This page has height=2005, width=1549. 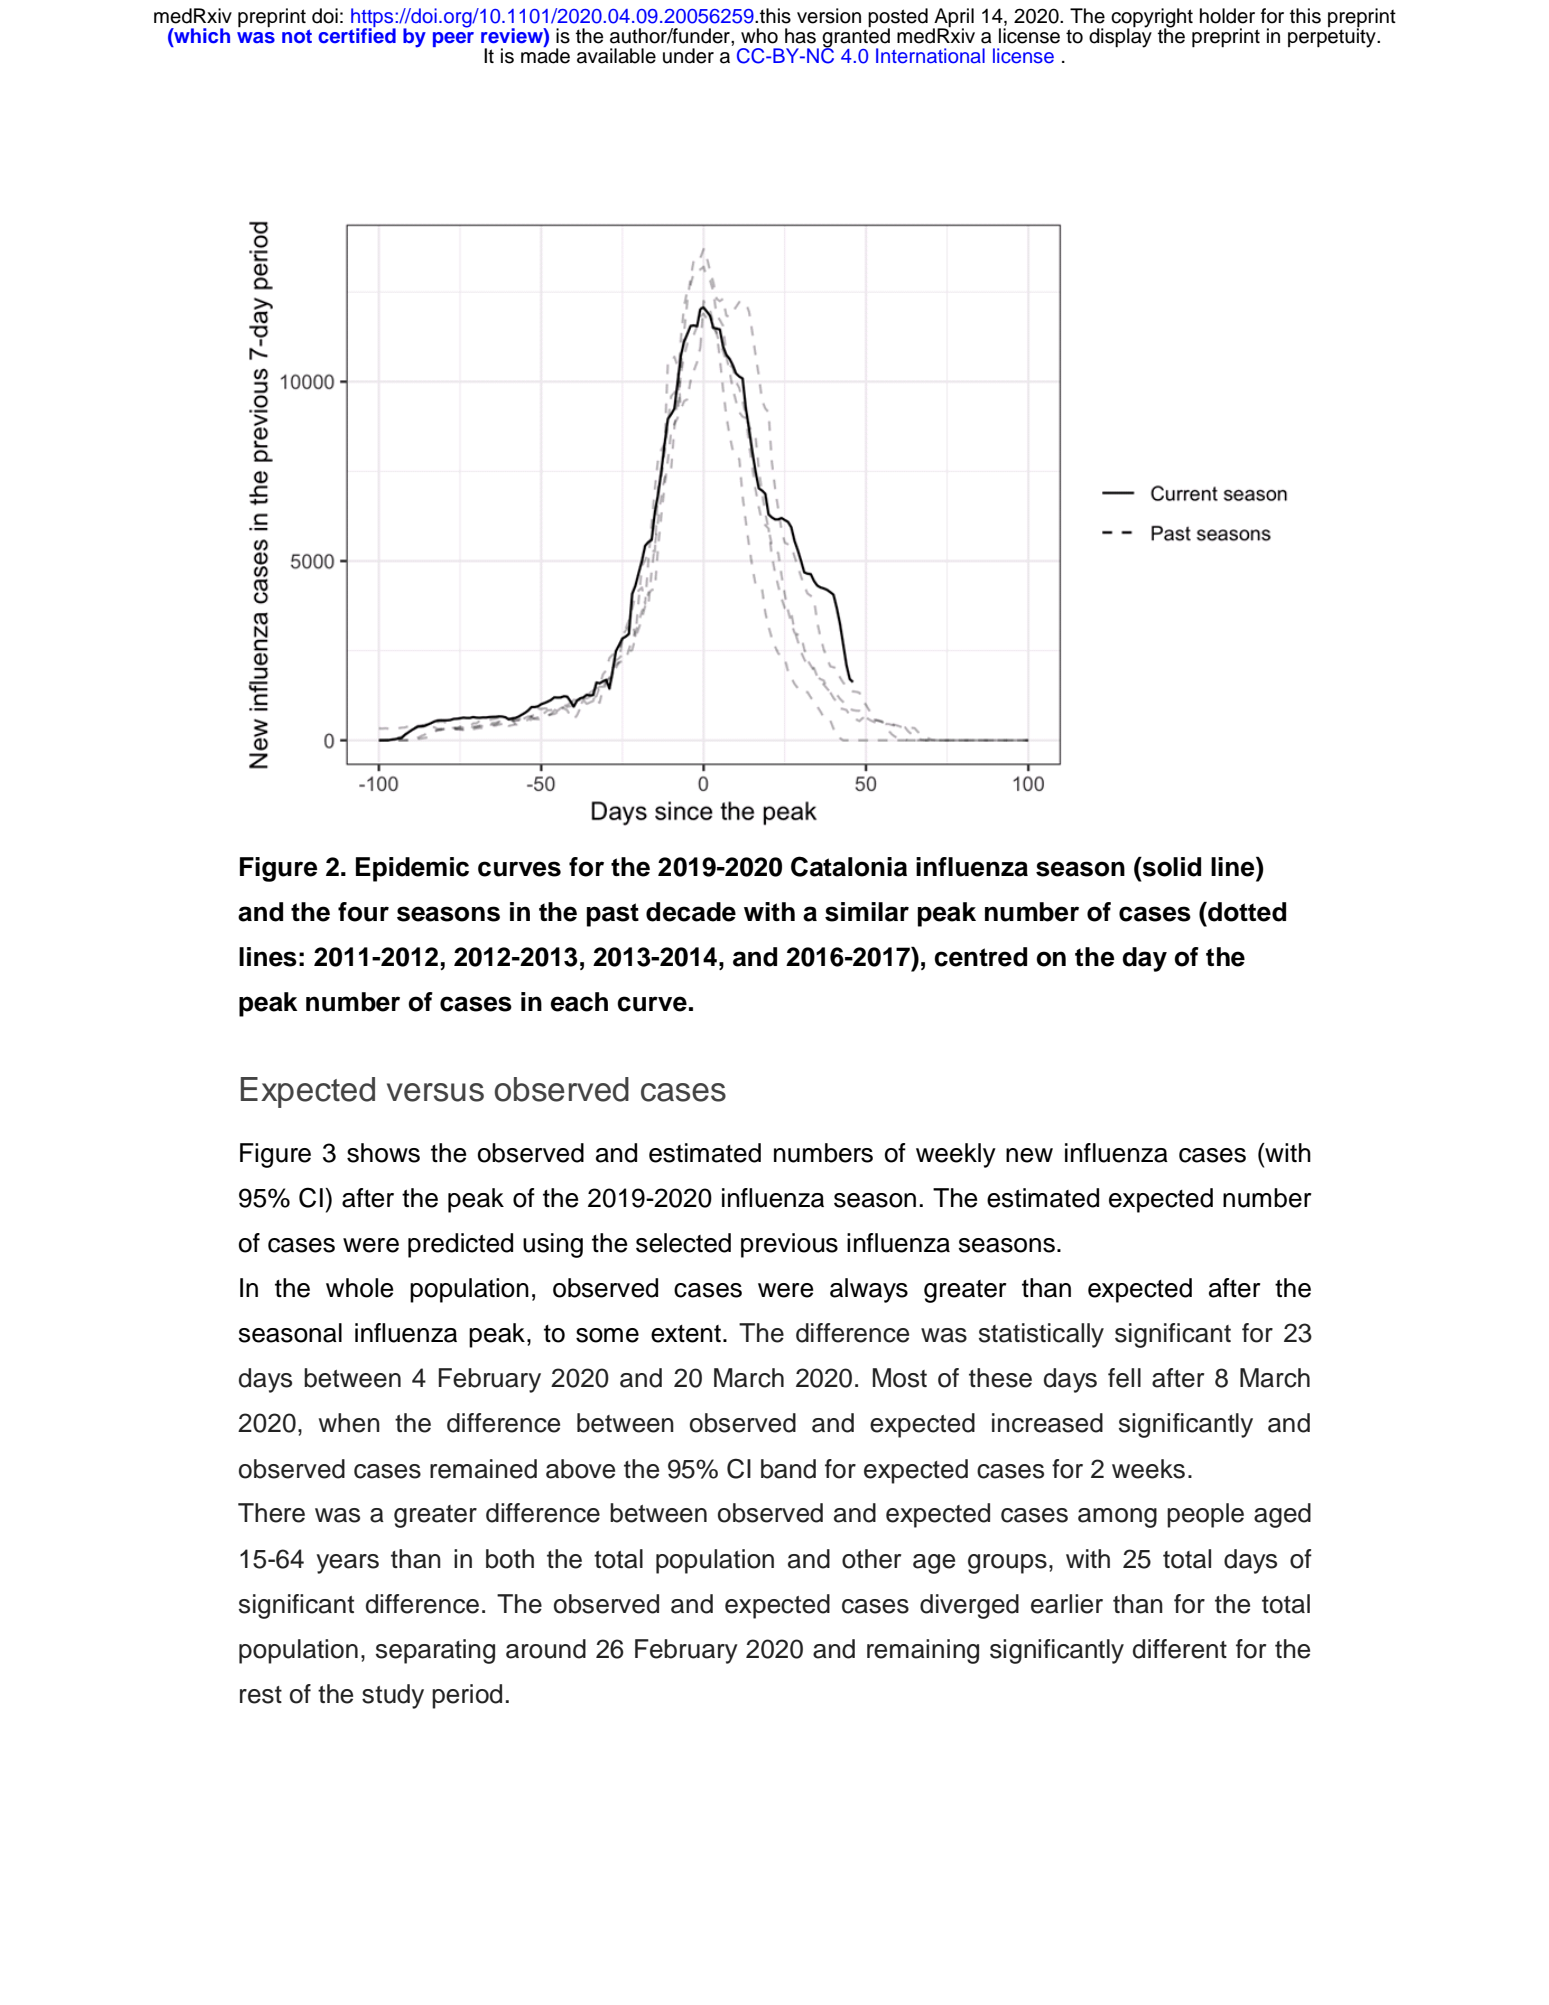 I want to click on separating, so click(x=435, y=1651).
